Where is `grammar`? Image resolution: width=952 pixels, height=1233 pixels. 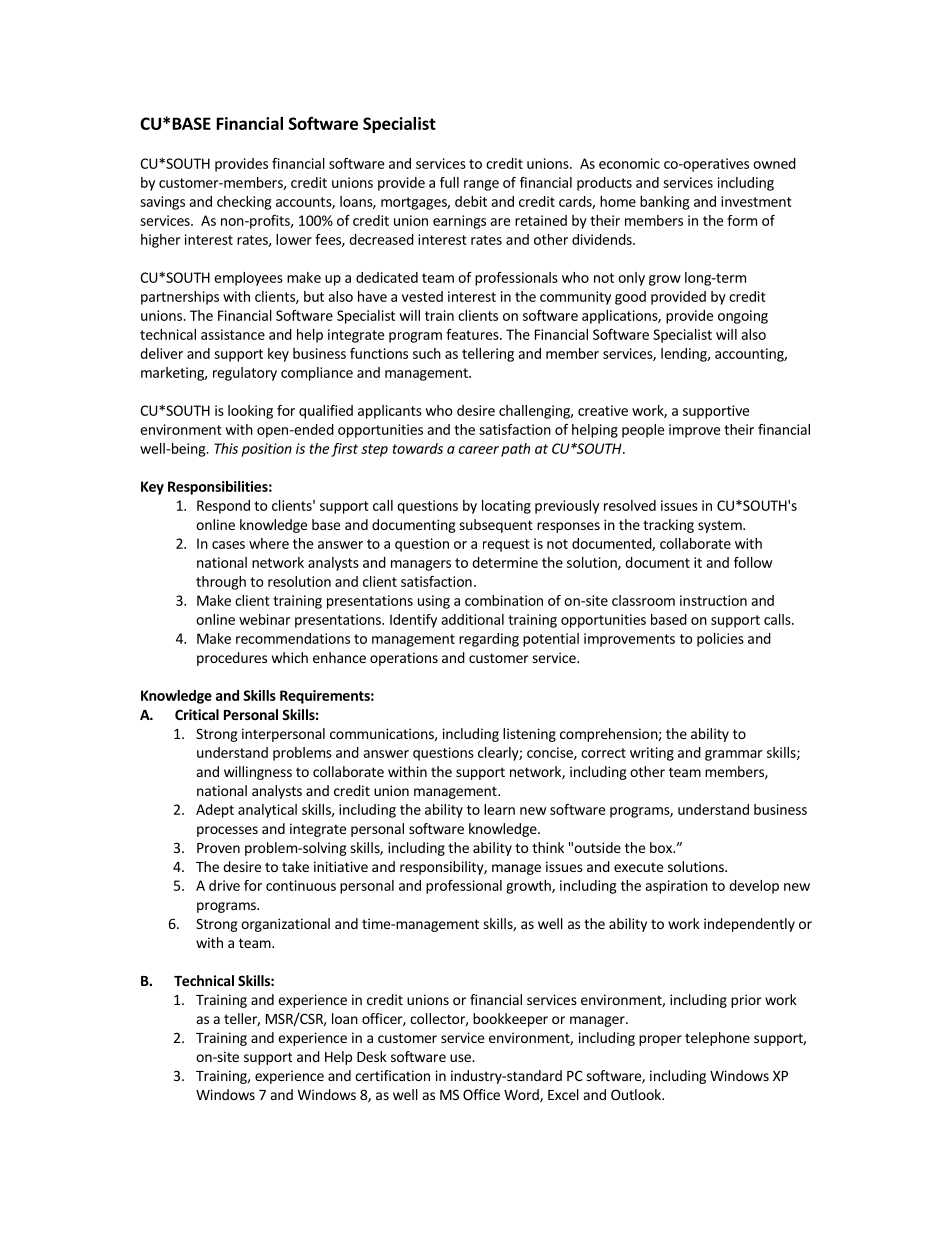
grammar is located at coordinates (733, 755).
